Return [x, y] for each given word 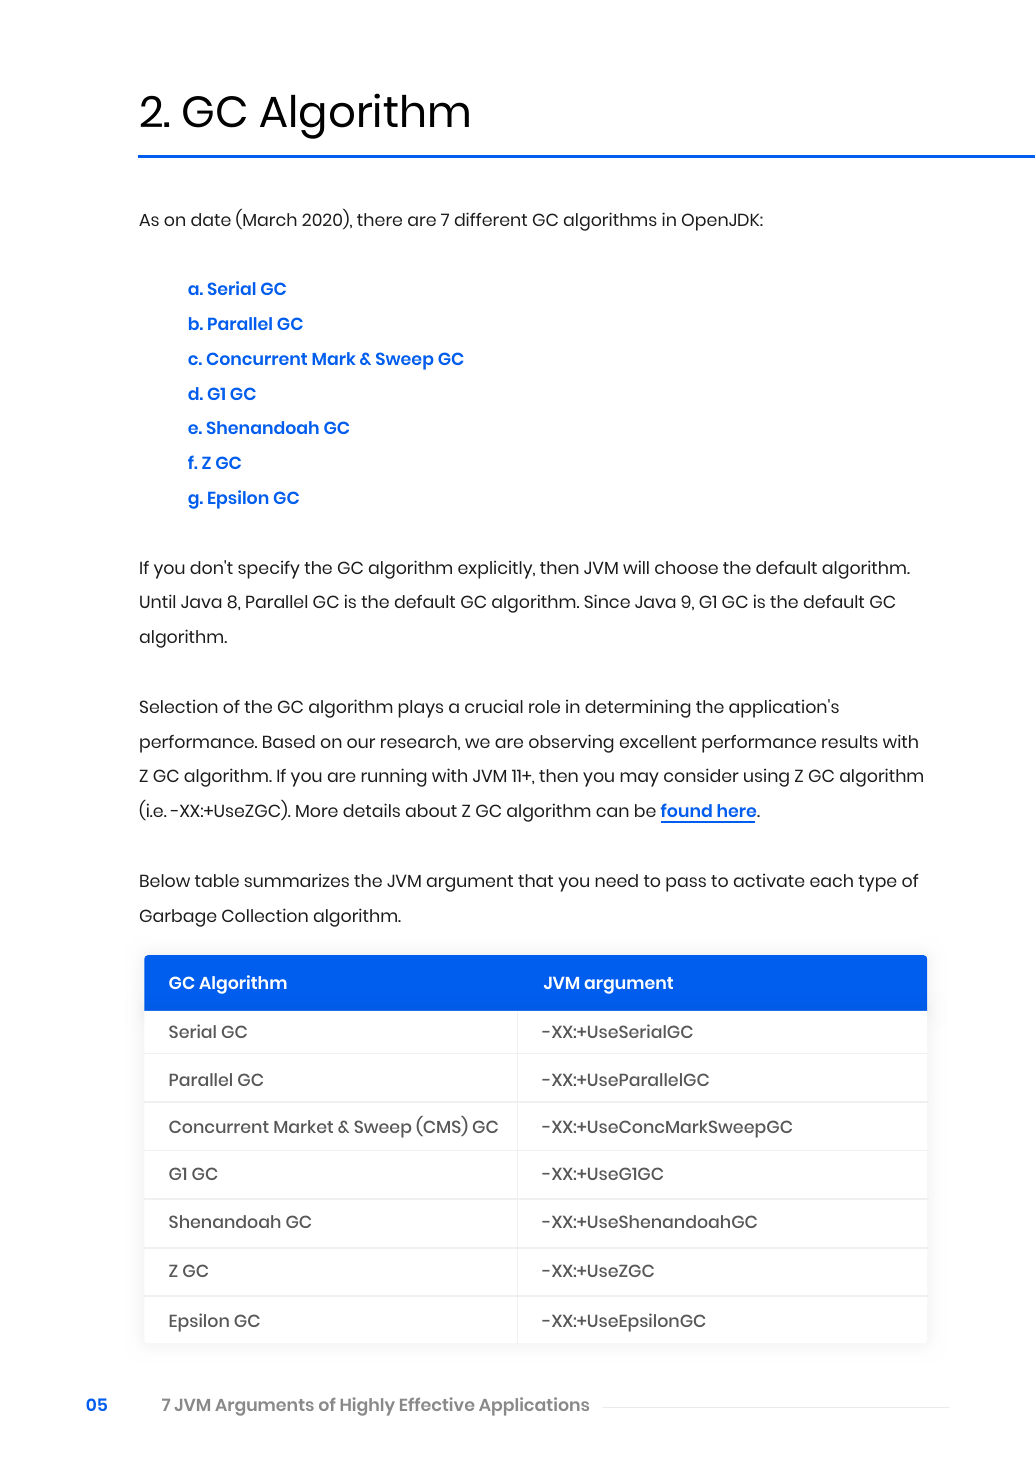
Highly [368, 1406]
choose [686, 567]
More [317, 811]
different [491, 219]
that [535, 880]
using [766, 778]
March [269, 221]
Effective [437, 1404]
